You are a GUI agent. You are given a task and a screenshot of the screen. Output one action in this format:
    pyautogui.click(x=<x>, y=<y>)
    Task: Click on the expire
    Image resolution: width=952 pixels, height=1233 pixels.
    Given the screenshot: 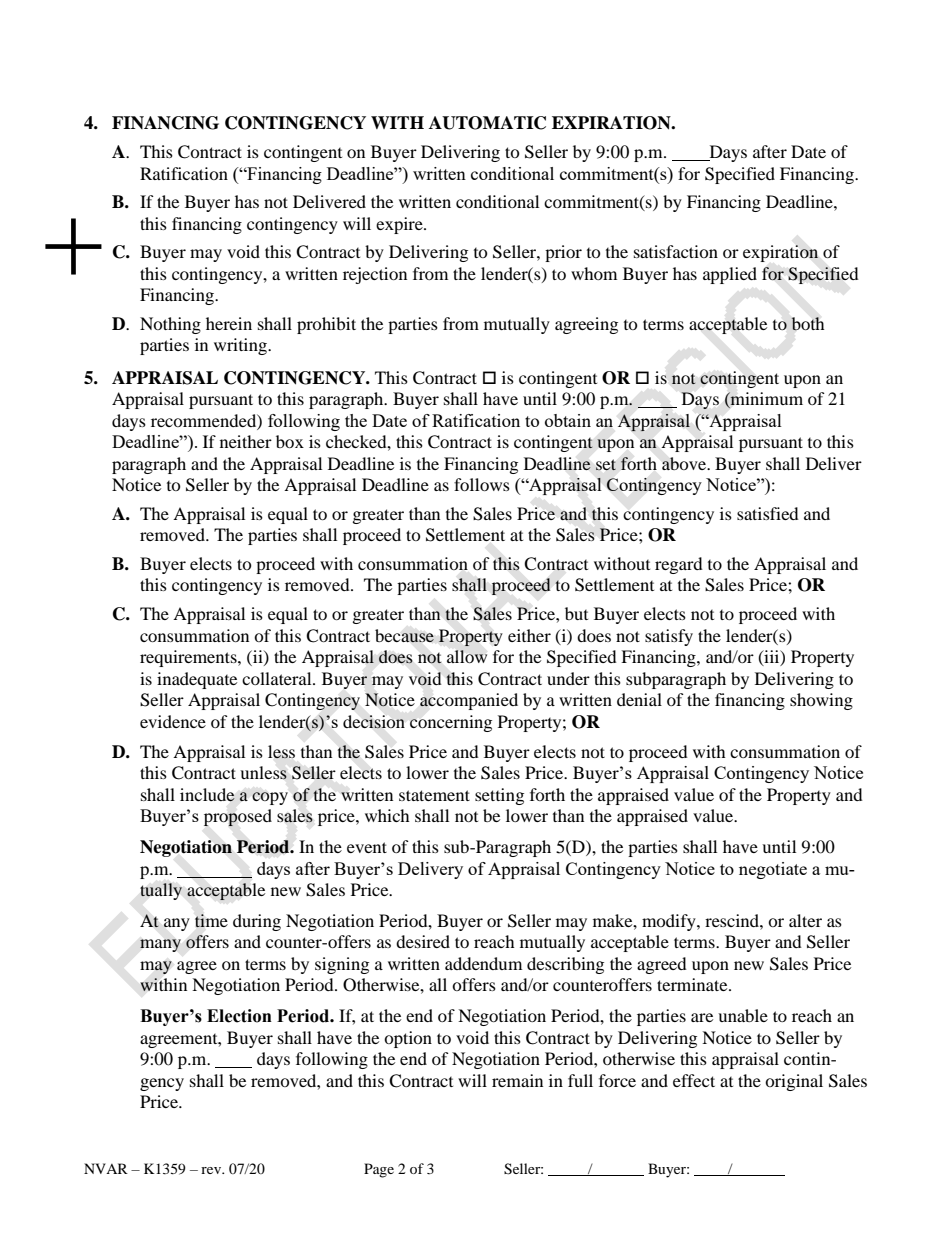 What is the action you would take?
    pyautogui.click(x=400, y=225)
